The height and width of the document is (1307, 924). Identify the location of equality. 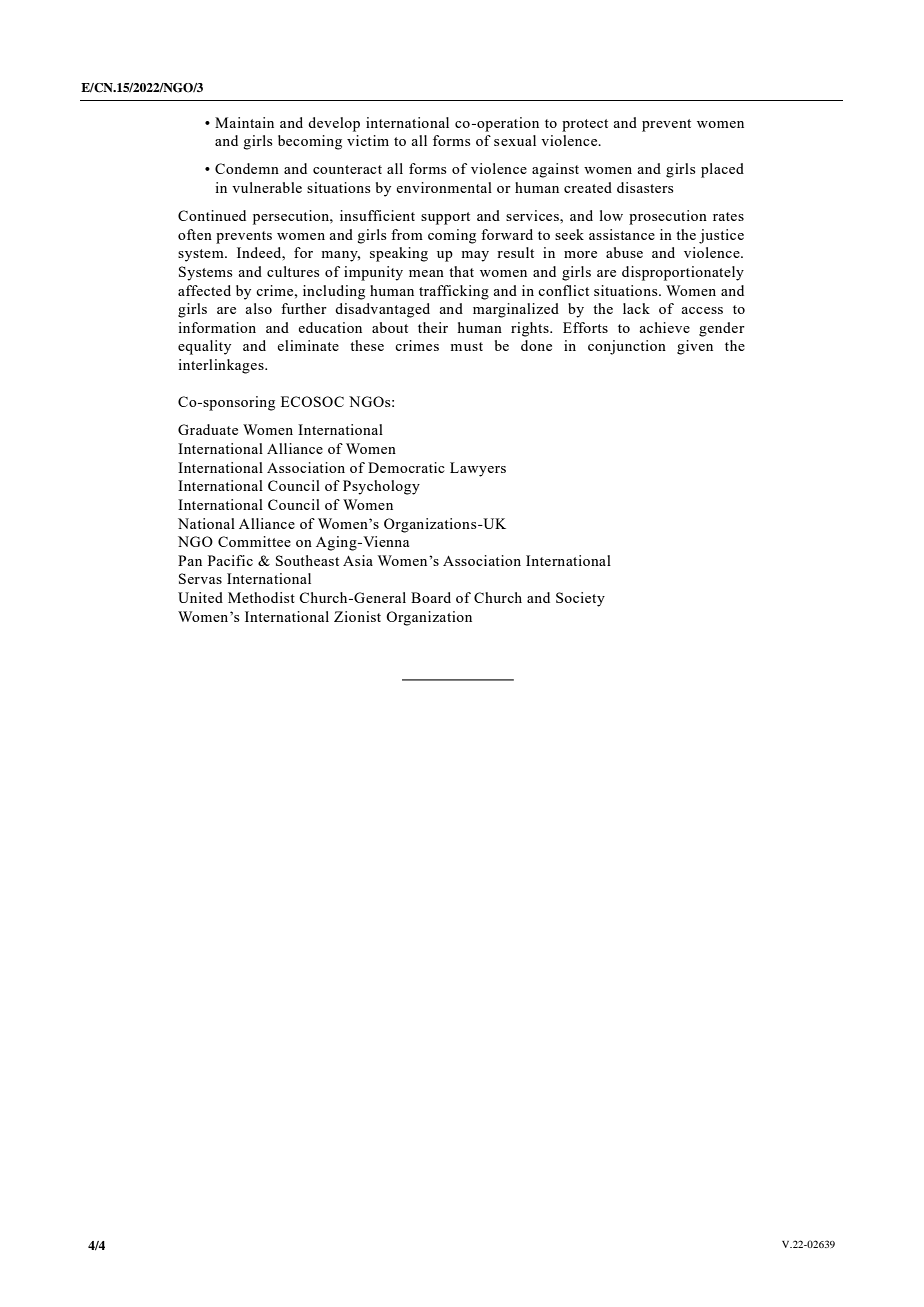
(204, 347).
